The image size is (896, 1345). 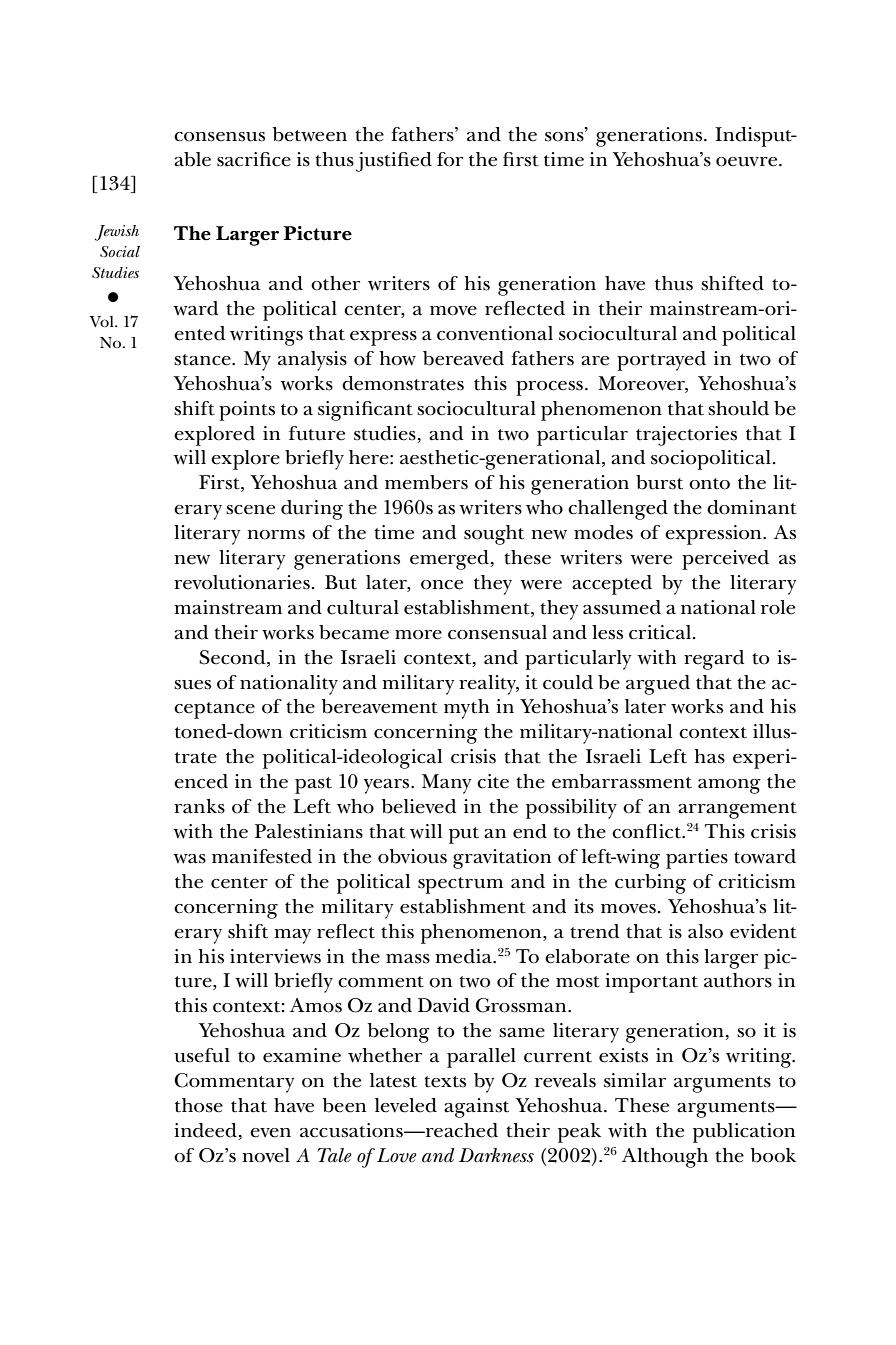 I want to click on for, so click(x=450, y=159).
